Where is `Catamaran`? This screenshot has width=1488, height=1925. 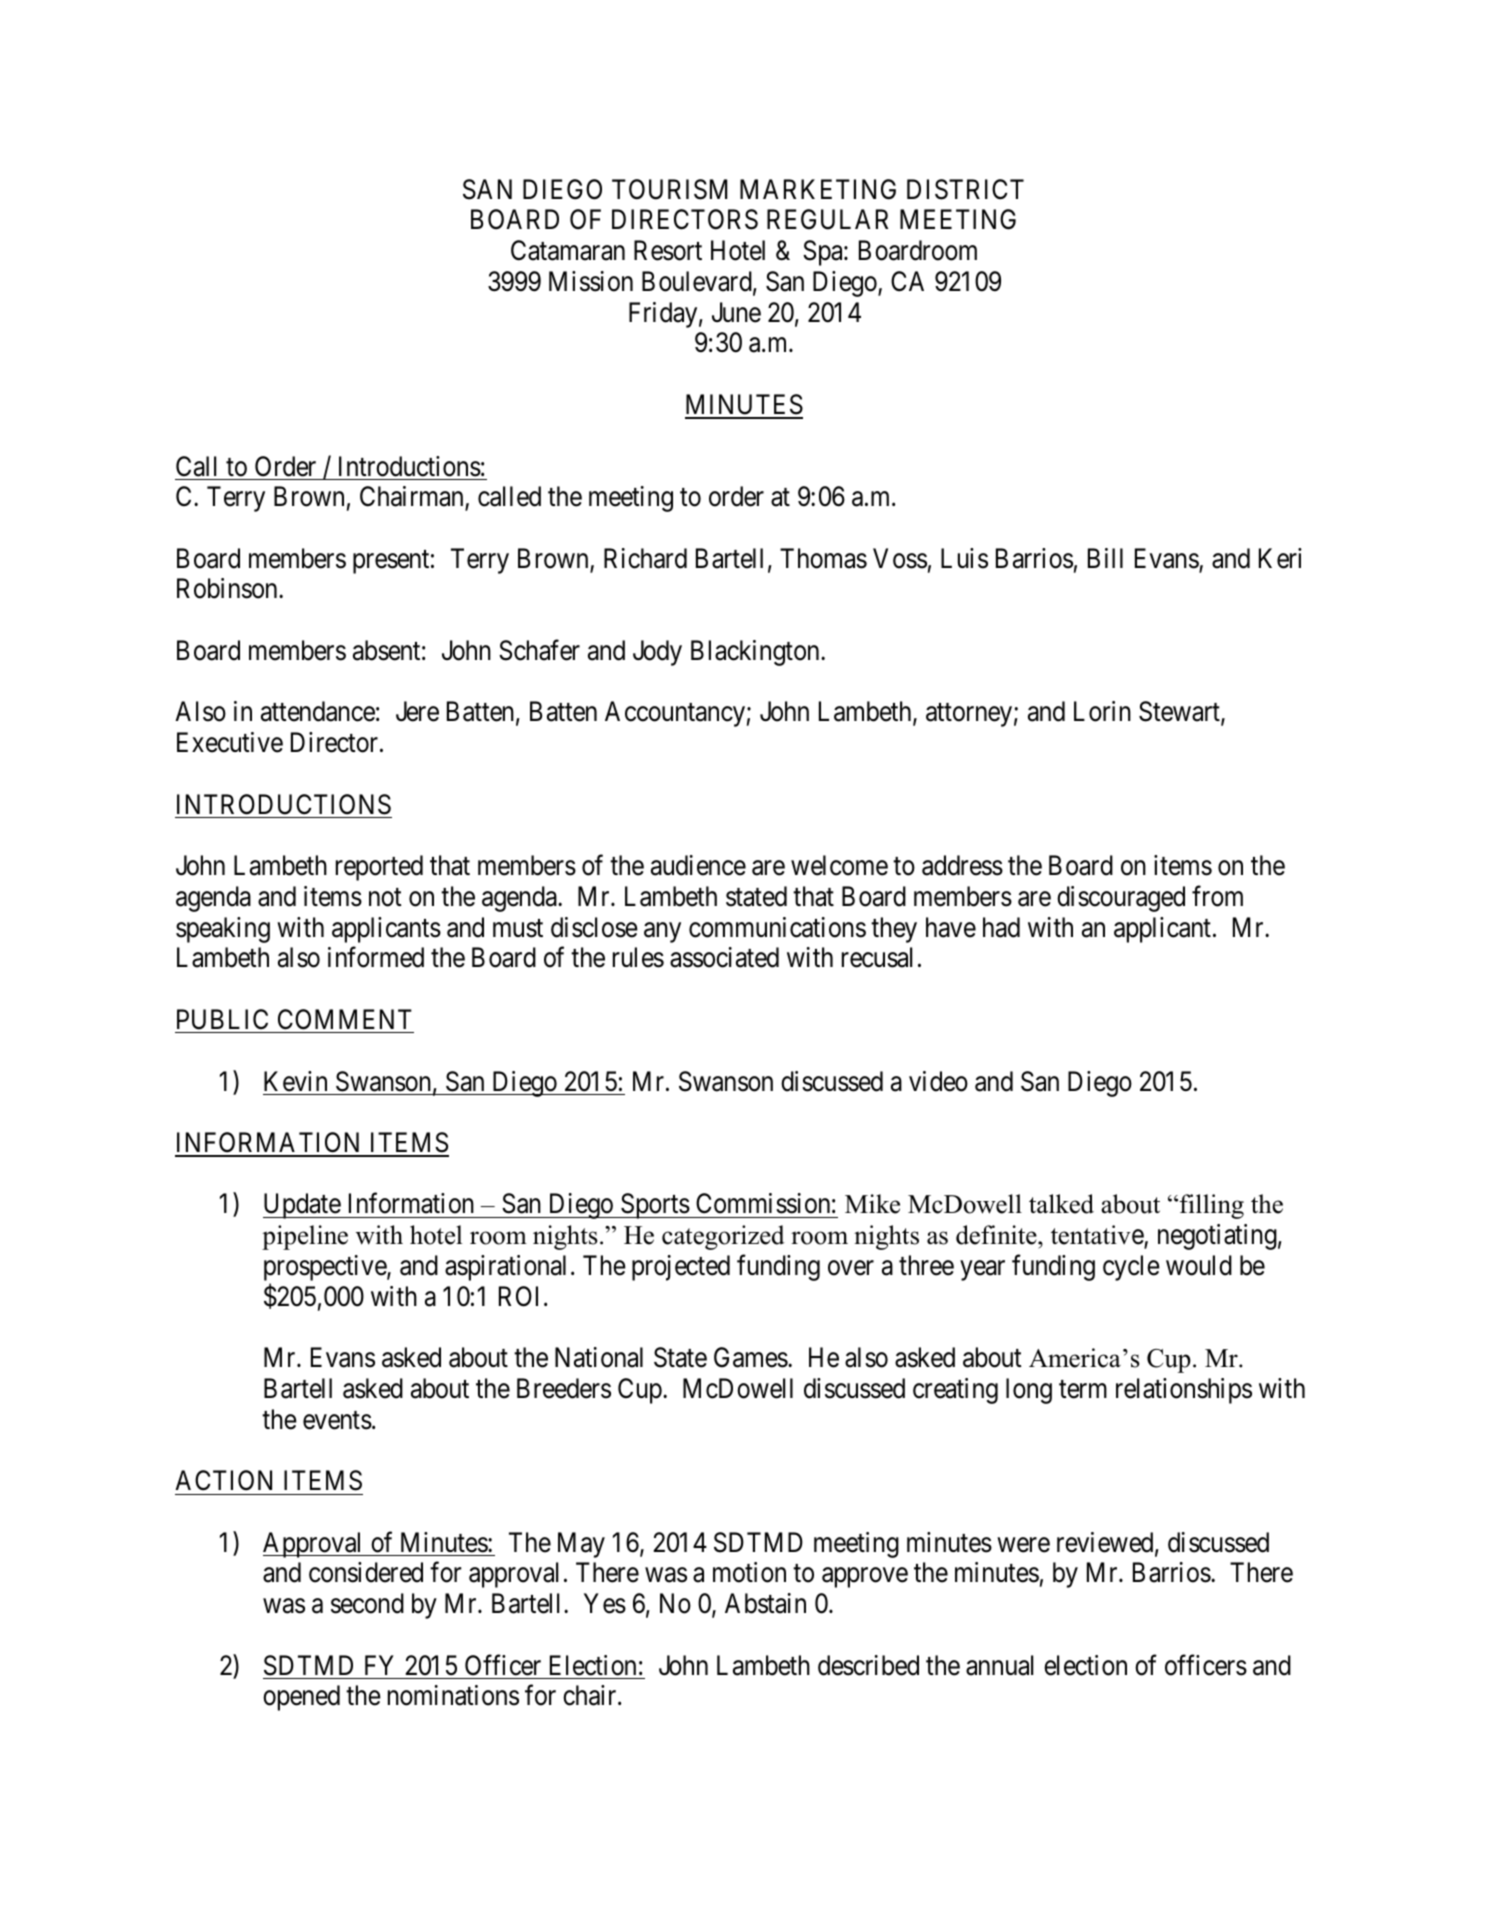 Catamaran is located at coordinates (568, 250).
